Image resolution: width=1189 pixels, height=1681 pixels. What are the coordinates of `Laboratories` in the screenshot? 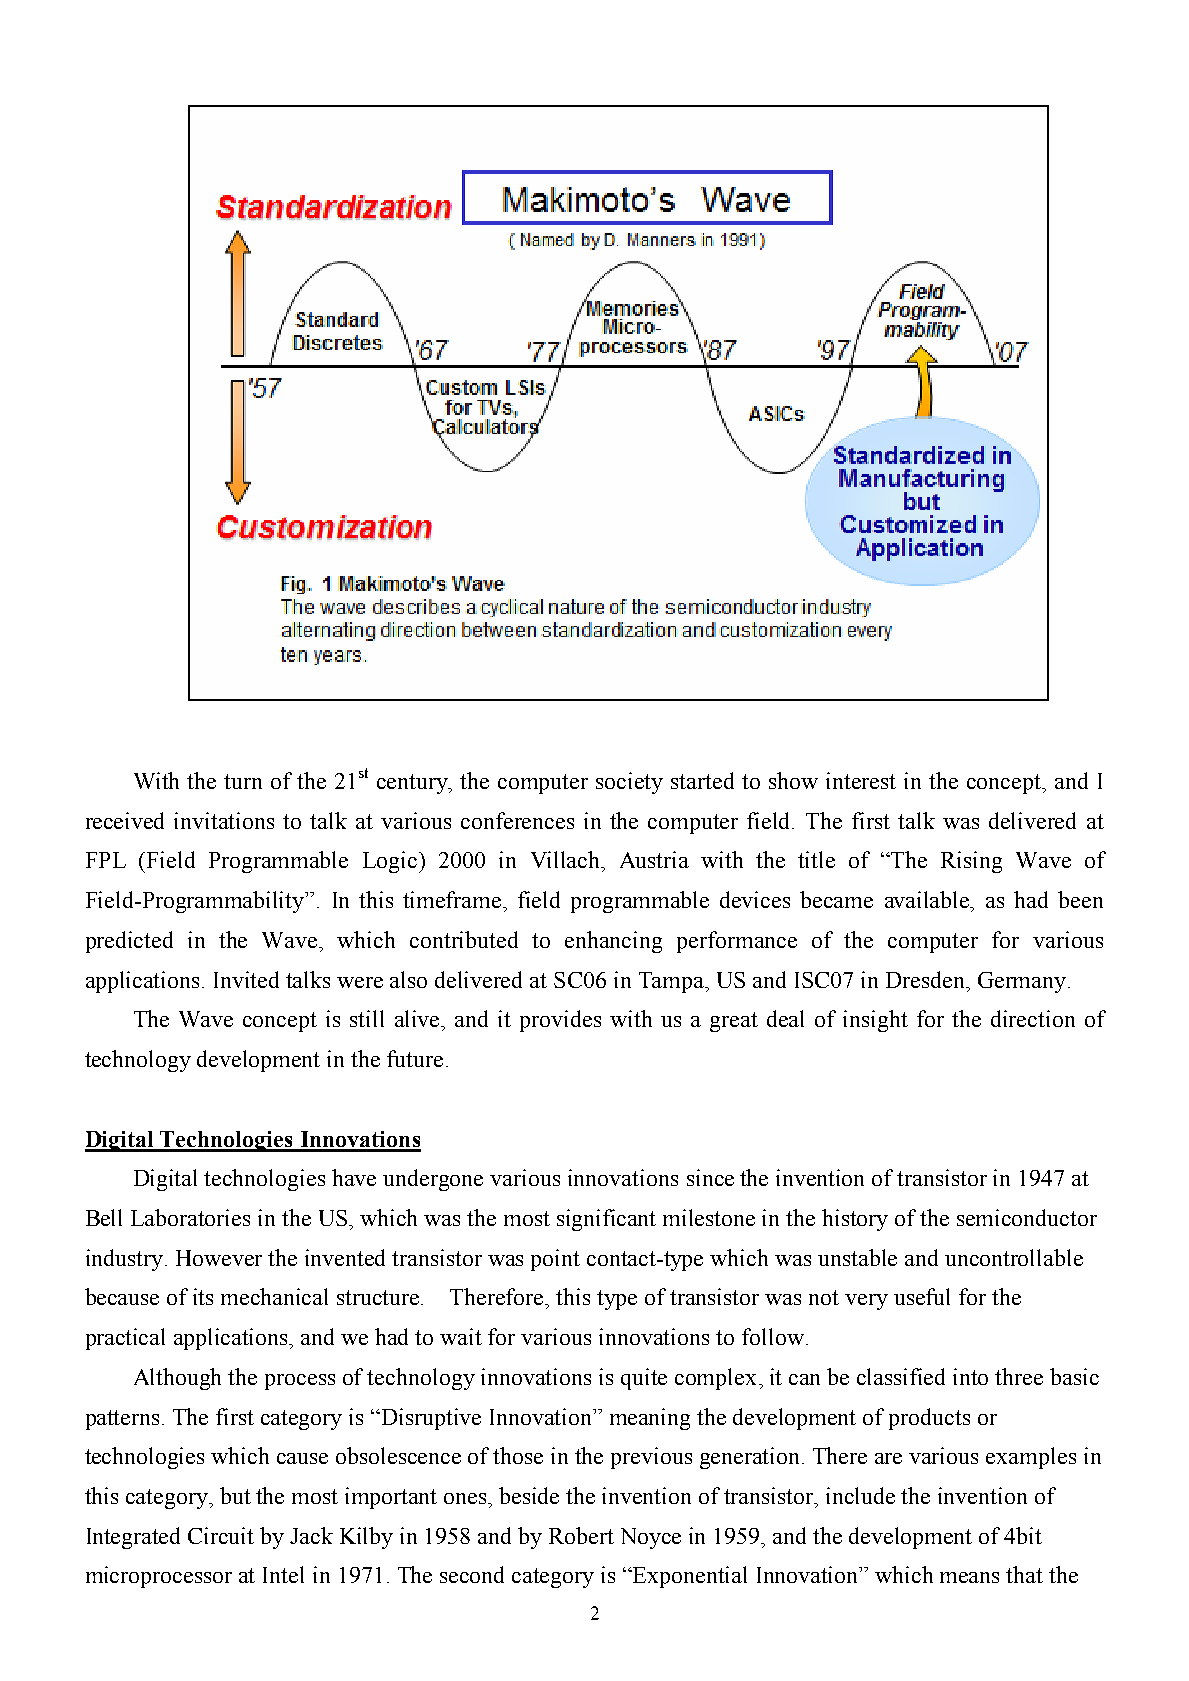 It's located at (190, 1217).
